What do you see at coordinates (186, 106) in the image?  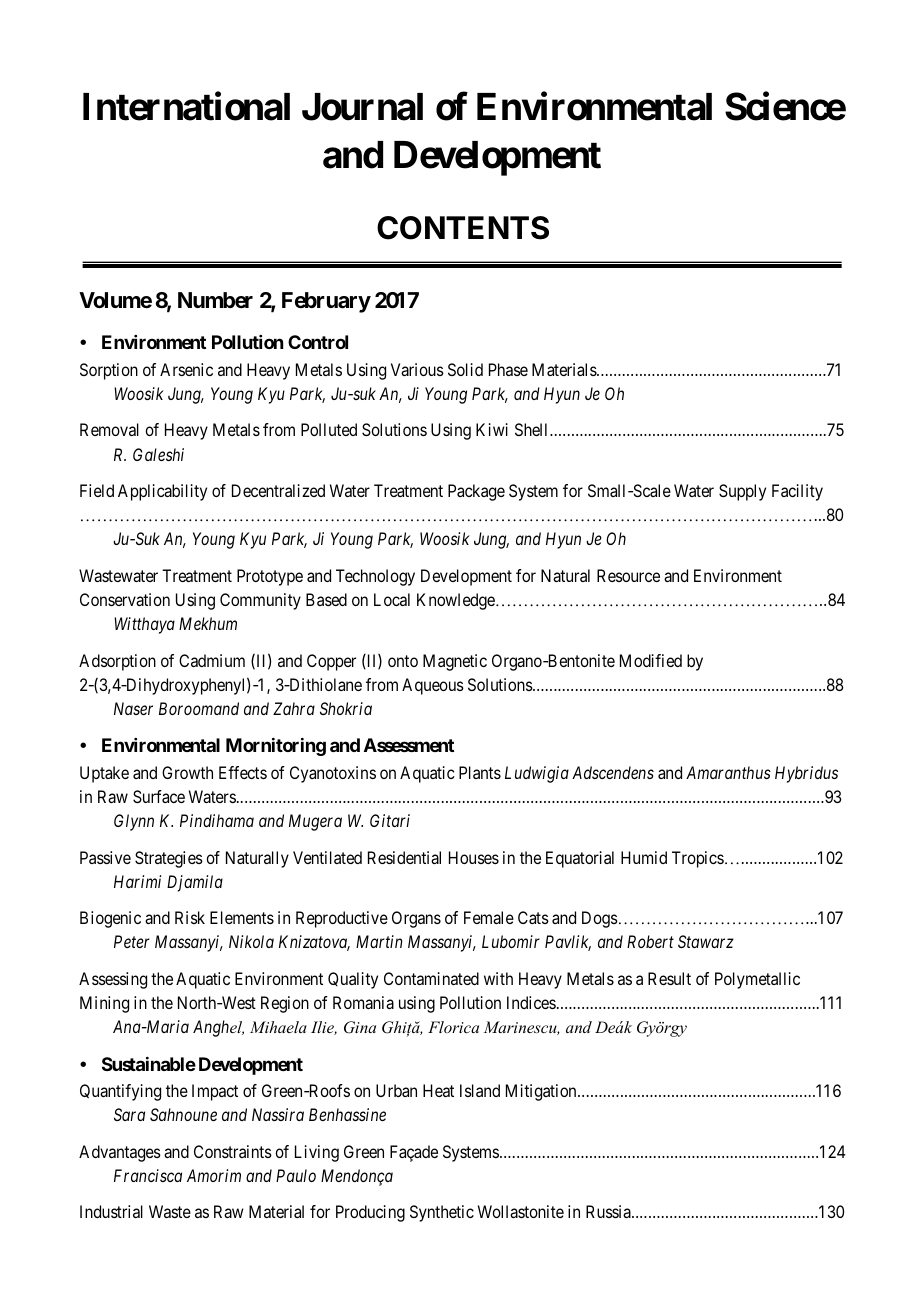 I see `International` at bounding box center [186, 106].
